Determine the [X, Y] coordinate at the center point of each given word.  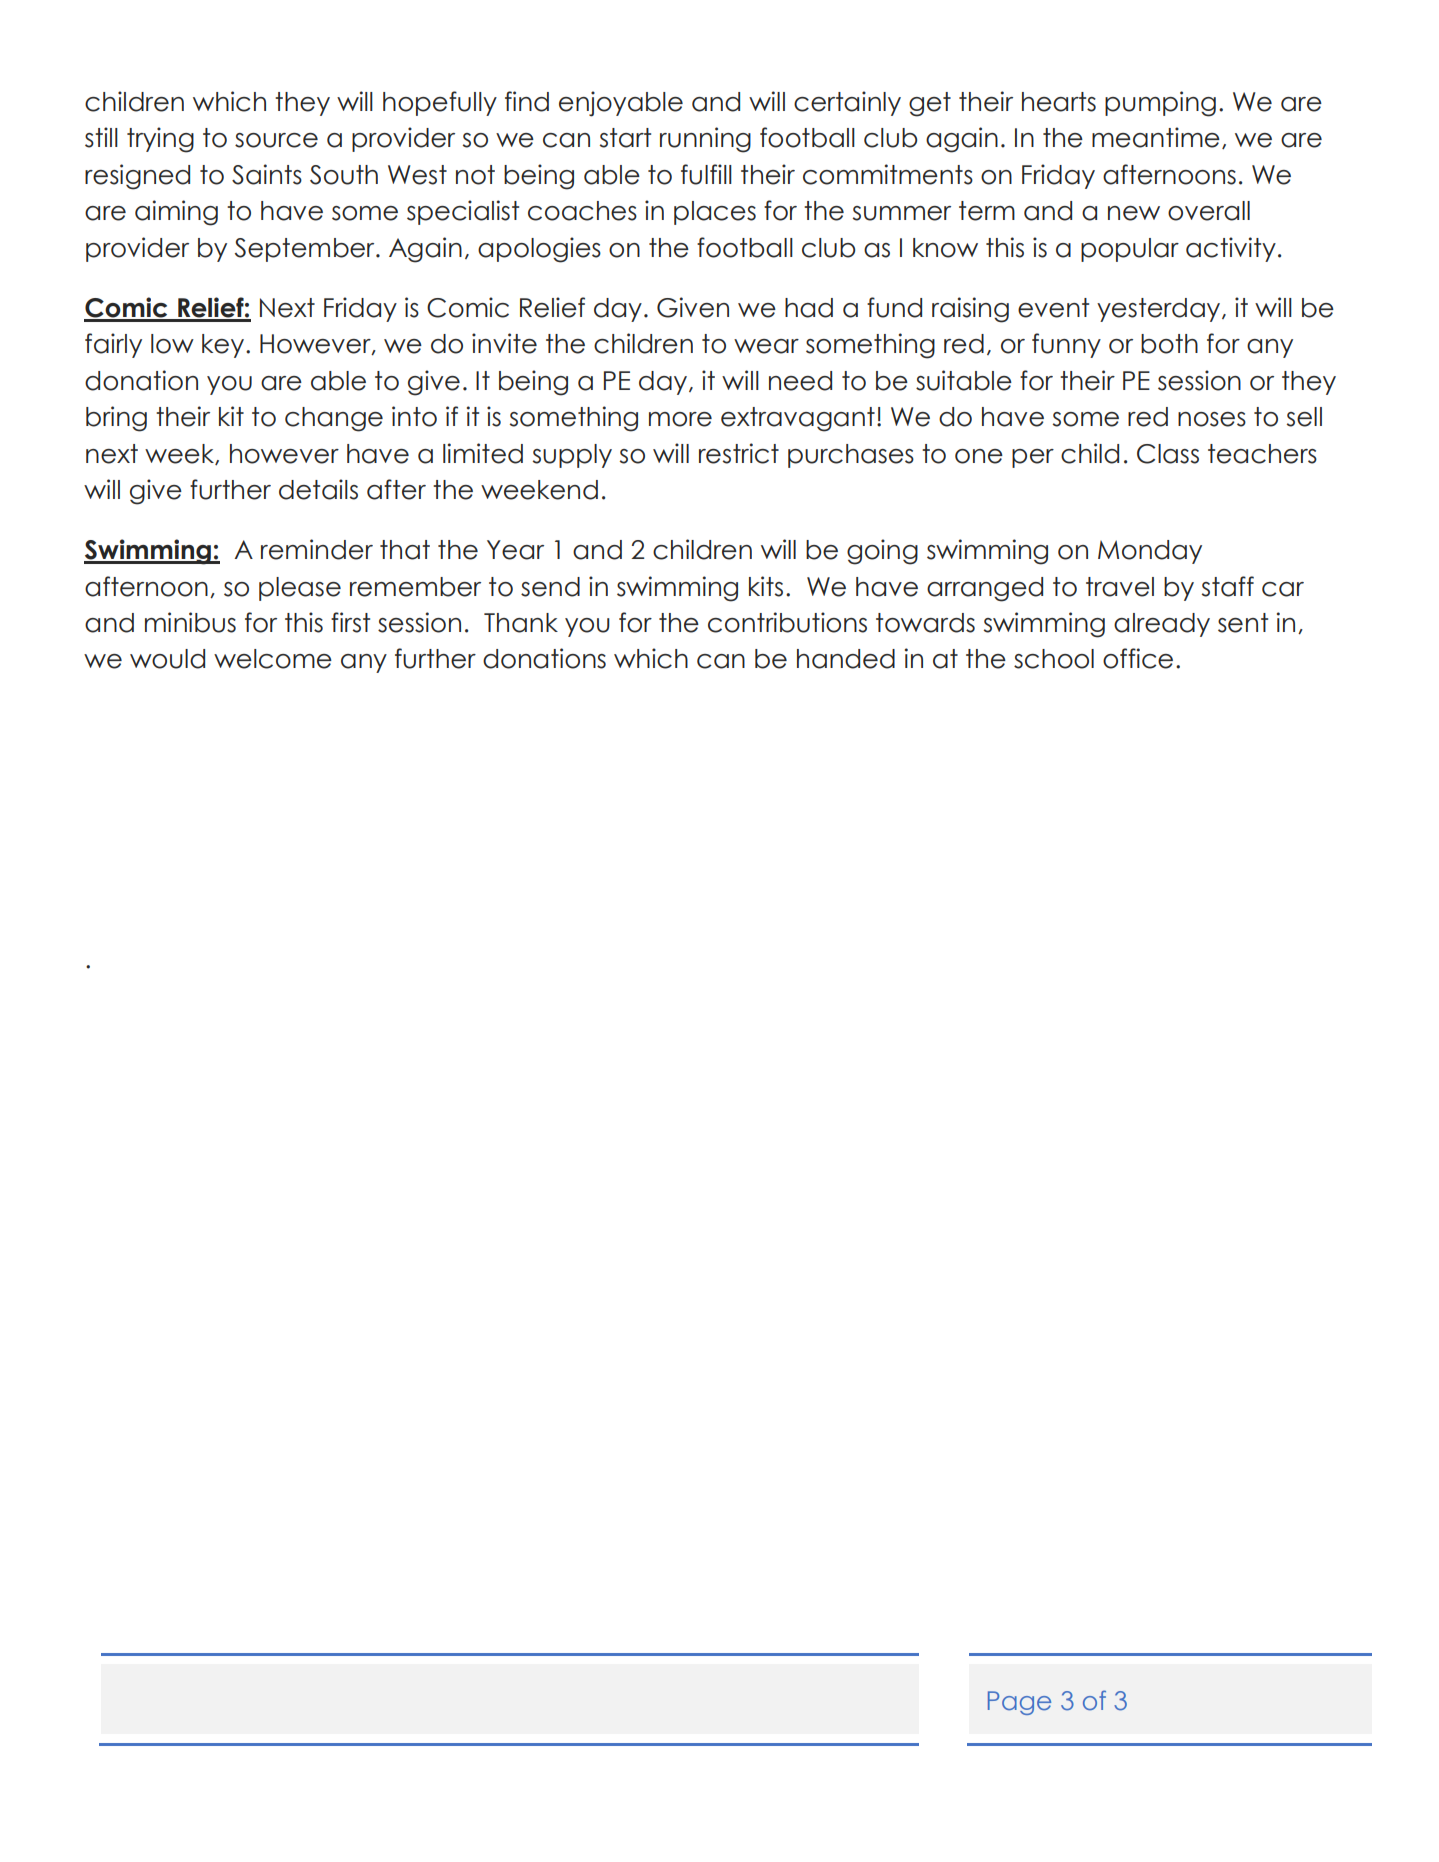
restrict [739, 453]
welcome [273, 659]
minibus [190, 622]
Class [1168, 454]
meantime [1156, 137]
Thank [521, 623]
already [1162, 625]
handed [846, 659]
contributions [787, 622]
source [276, 140]
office [1138, 658]
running [705, 140]
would [167, 659]
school [1054, 659]
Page [1019, 1703]
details [318, 489]
